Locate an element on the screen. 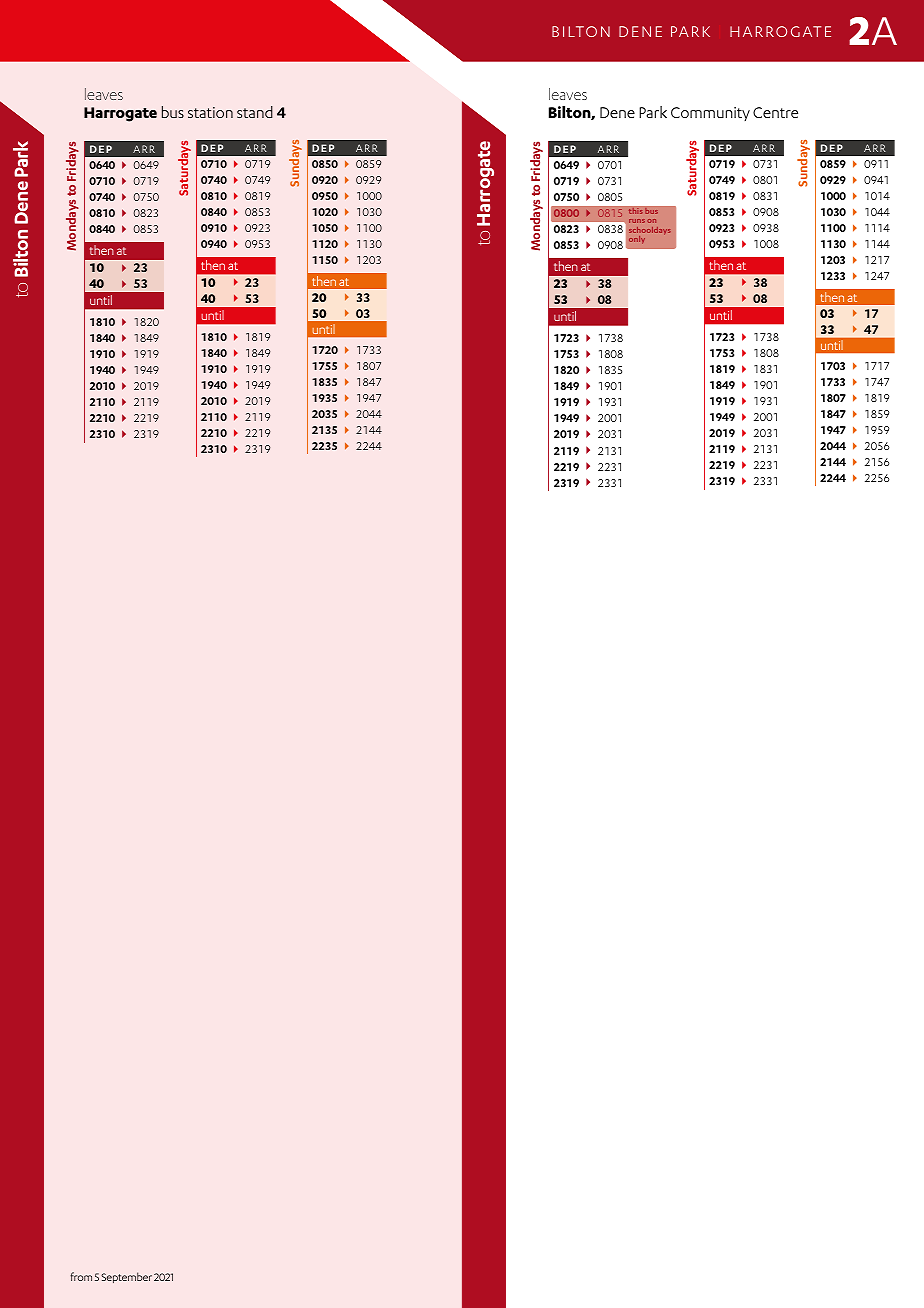  runs is located at coordinates (637, 221).
